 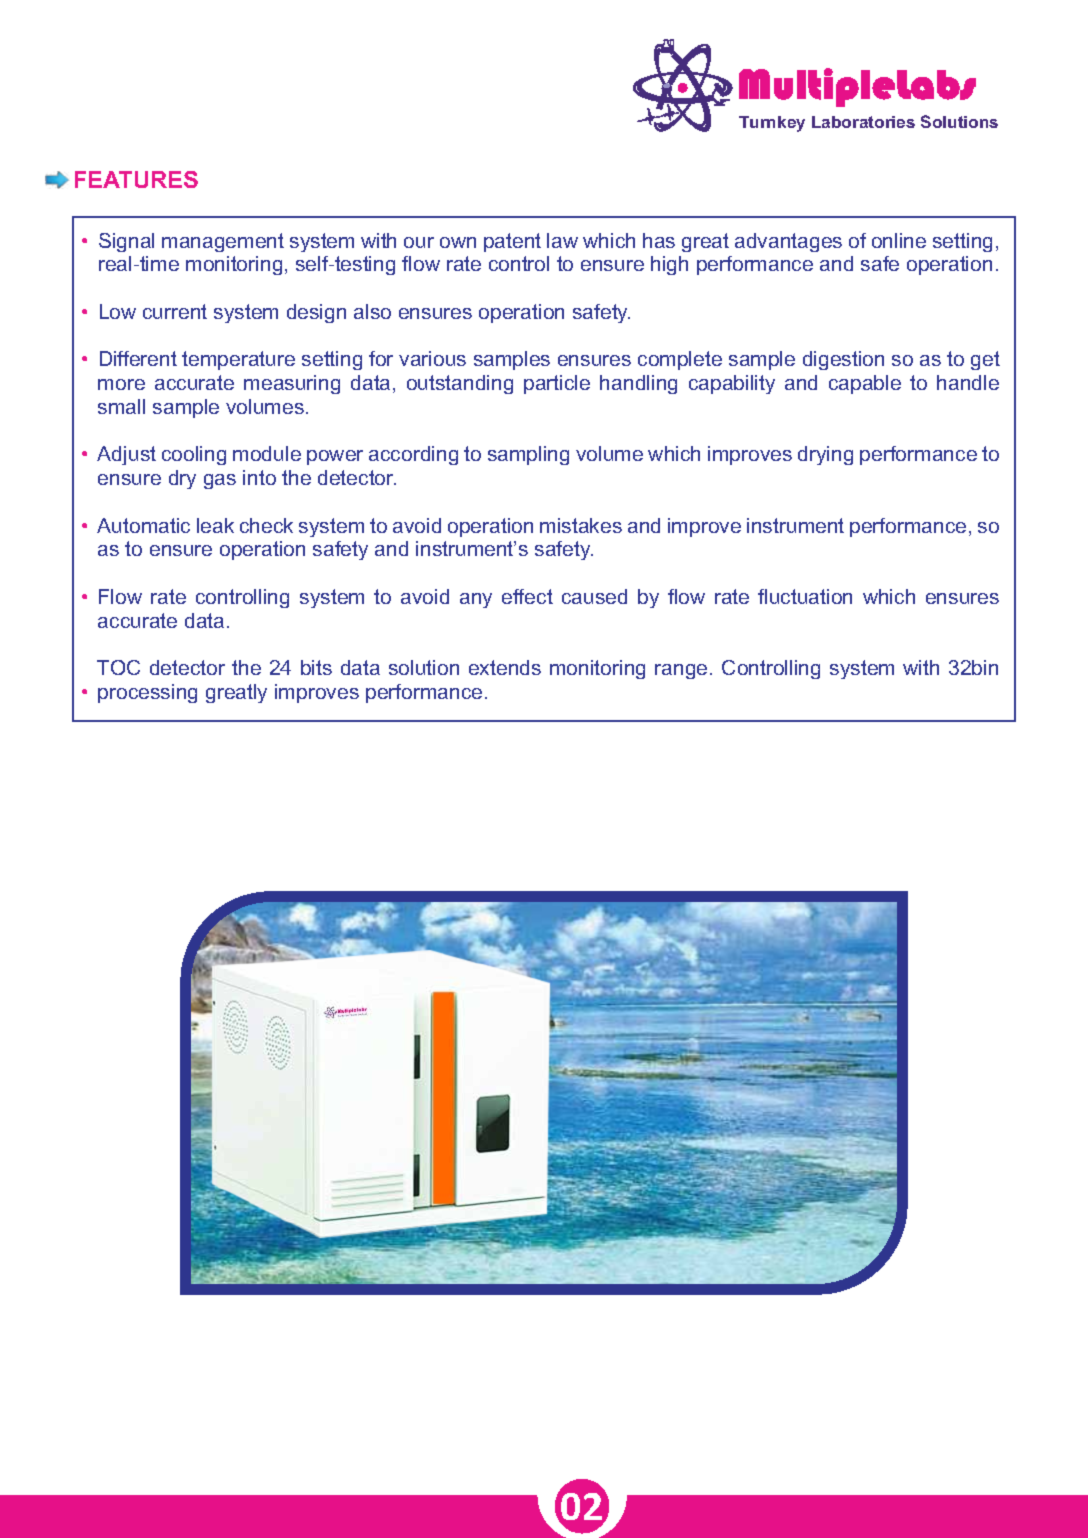 I want to click on particle, so click(x=557, y=384).
